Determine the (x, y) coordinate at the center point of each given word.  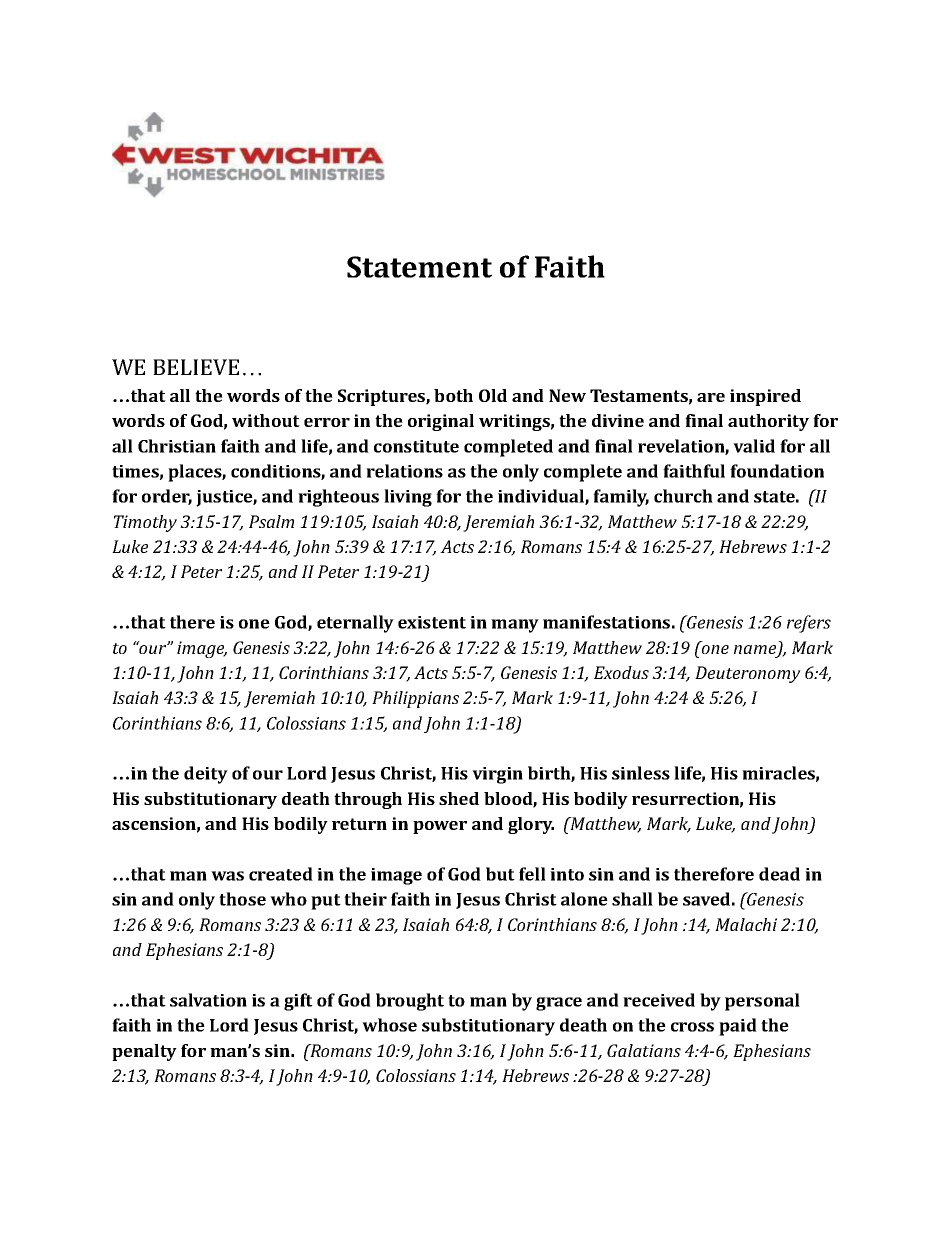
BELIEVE (196, 367)
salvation (208, 1000)
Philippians (415, 699)
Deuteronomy (748, 674)
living (408, 498)
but (500, 874)
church (683, 496)
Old (493, 395)
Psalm (271, 521)
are (711, 397)
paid (738, 1027)
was (227, 876)
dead (779, 874)
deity (206, 775)
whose (389, 1025)
